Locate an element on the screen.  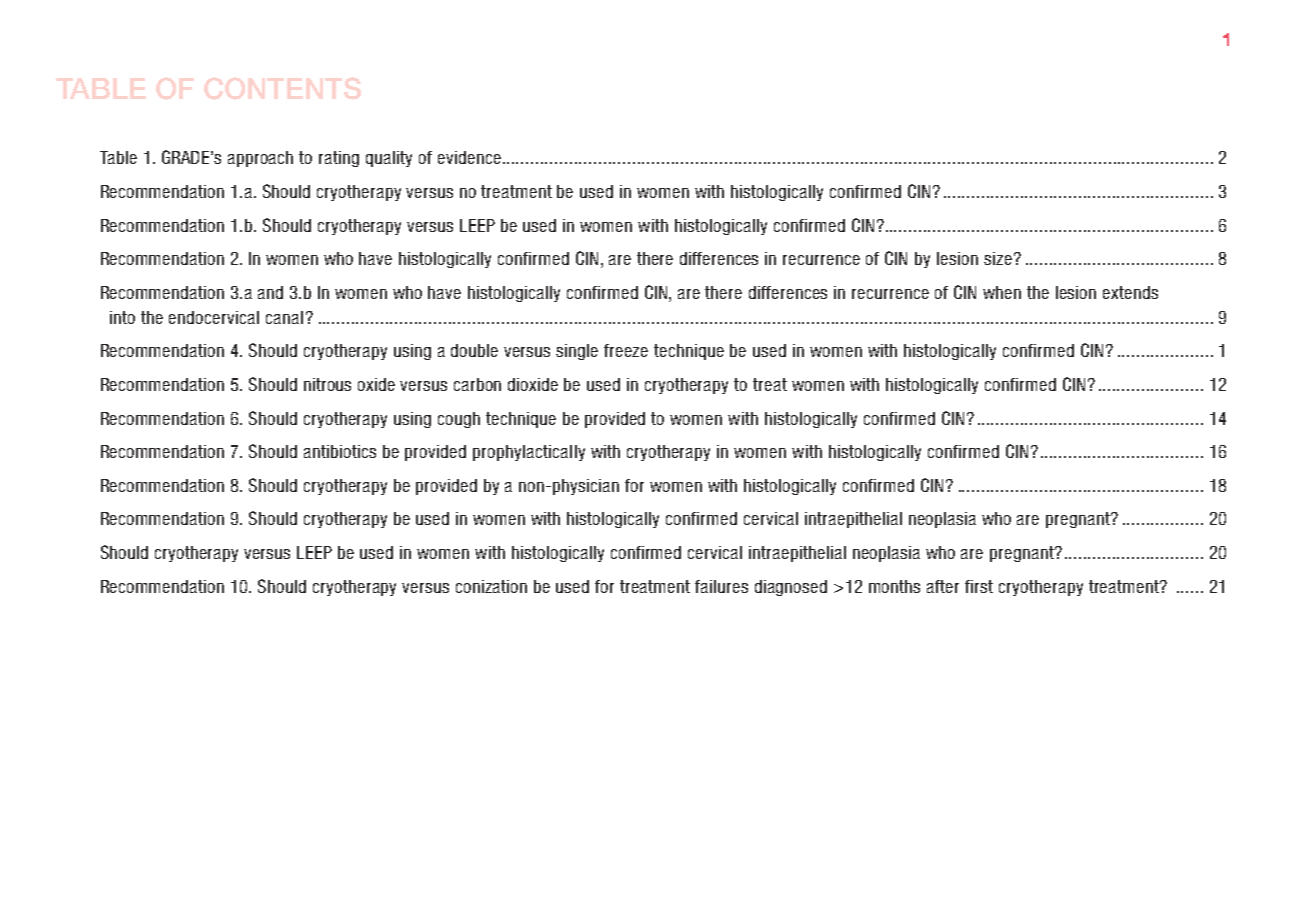
cough is located at coordinates (459, 420).
